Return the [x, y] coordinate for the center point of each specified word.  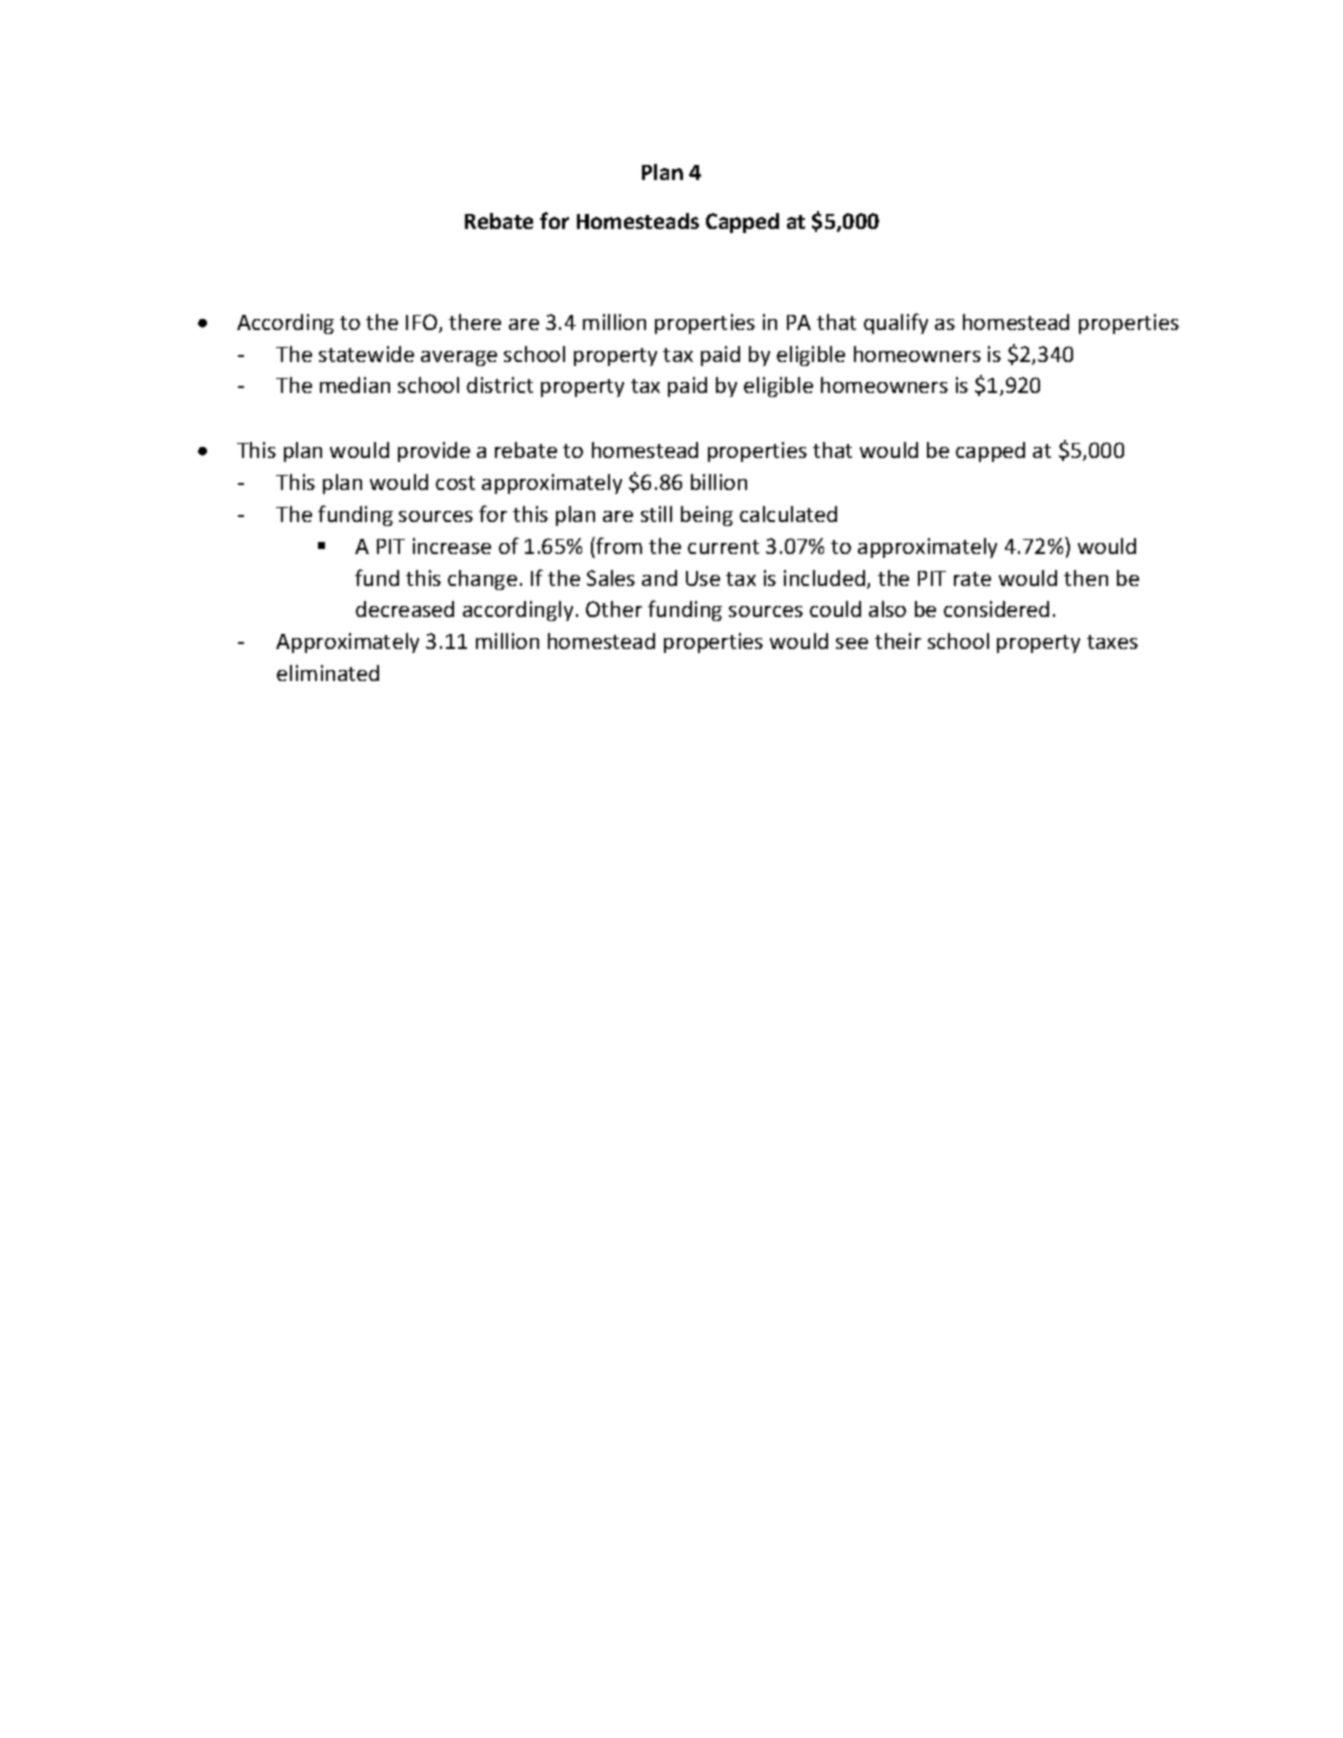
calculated [788, 514]
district [500, 385]
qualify [896, 323]
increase [452, 546]
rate [972, 579]
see [852, 643]
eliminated [328, 673]
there [475, 322]
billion [719, 482]
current [723, 547]
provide [434, 452]
